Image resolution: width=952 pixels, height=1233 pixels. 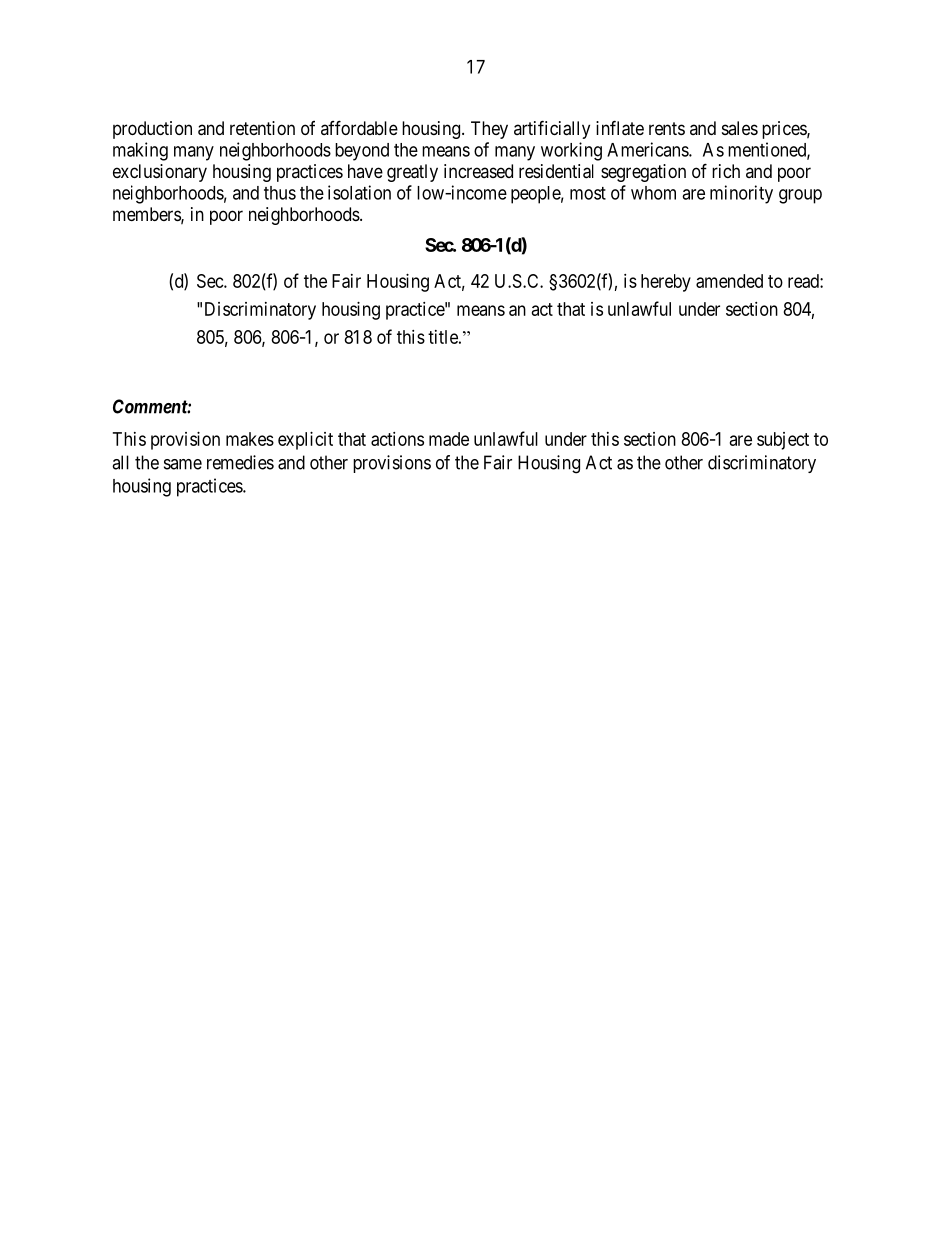 I want to click on exclusionary, so click(x=160, y=173).
